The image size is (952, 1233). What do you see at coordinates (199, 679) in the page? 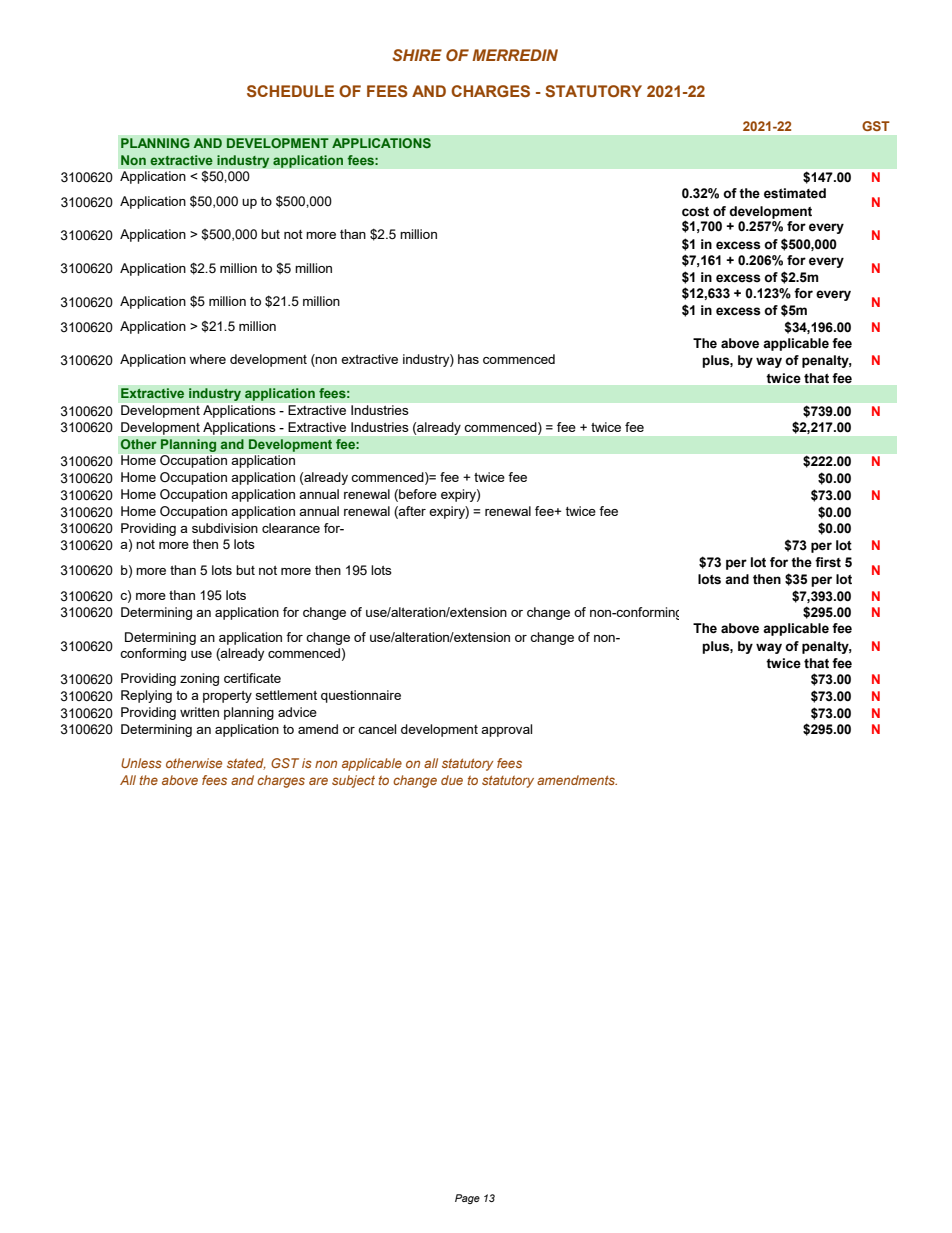
I see `zoning` at bounding box center [199, 679].
